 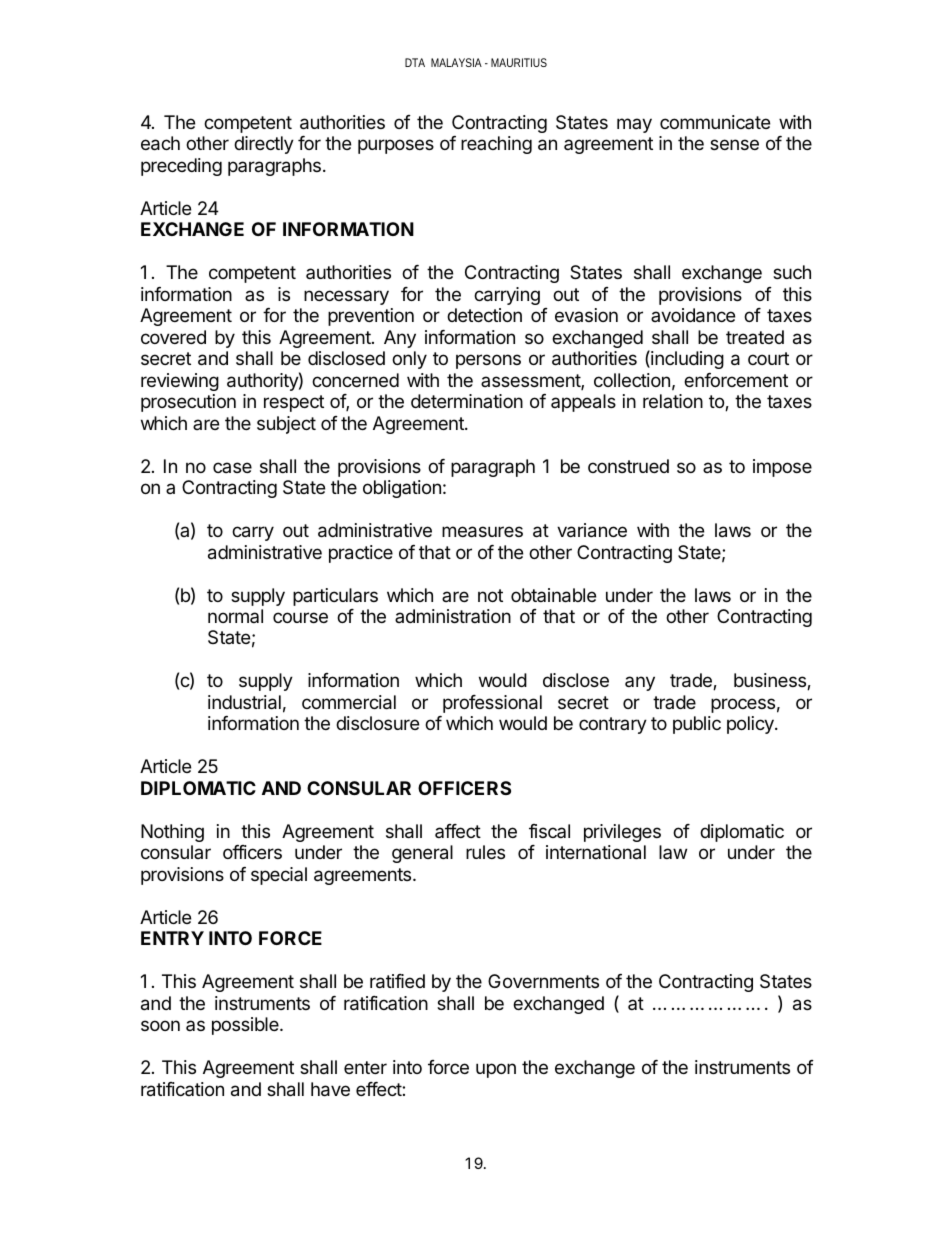 What do you see at coordinates (697, 725) in the document?
I see `public` at bounding box center [697, 725].
